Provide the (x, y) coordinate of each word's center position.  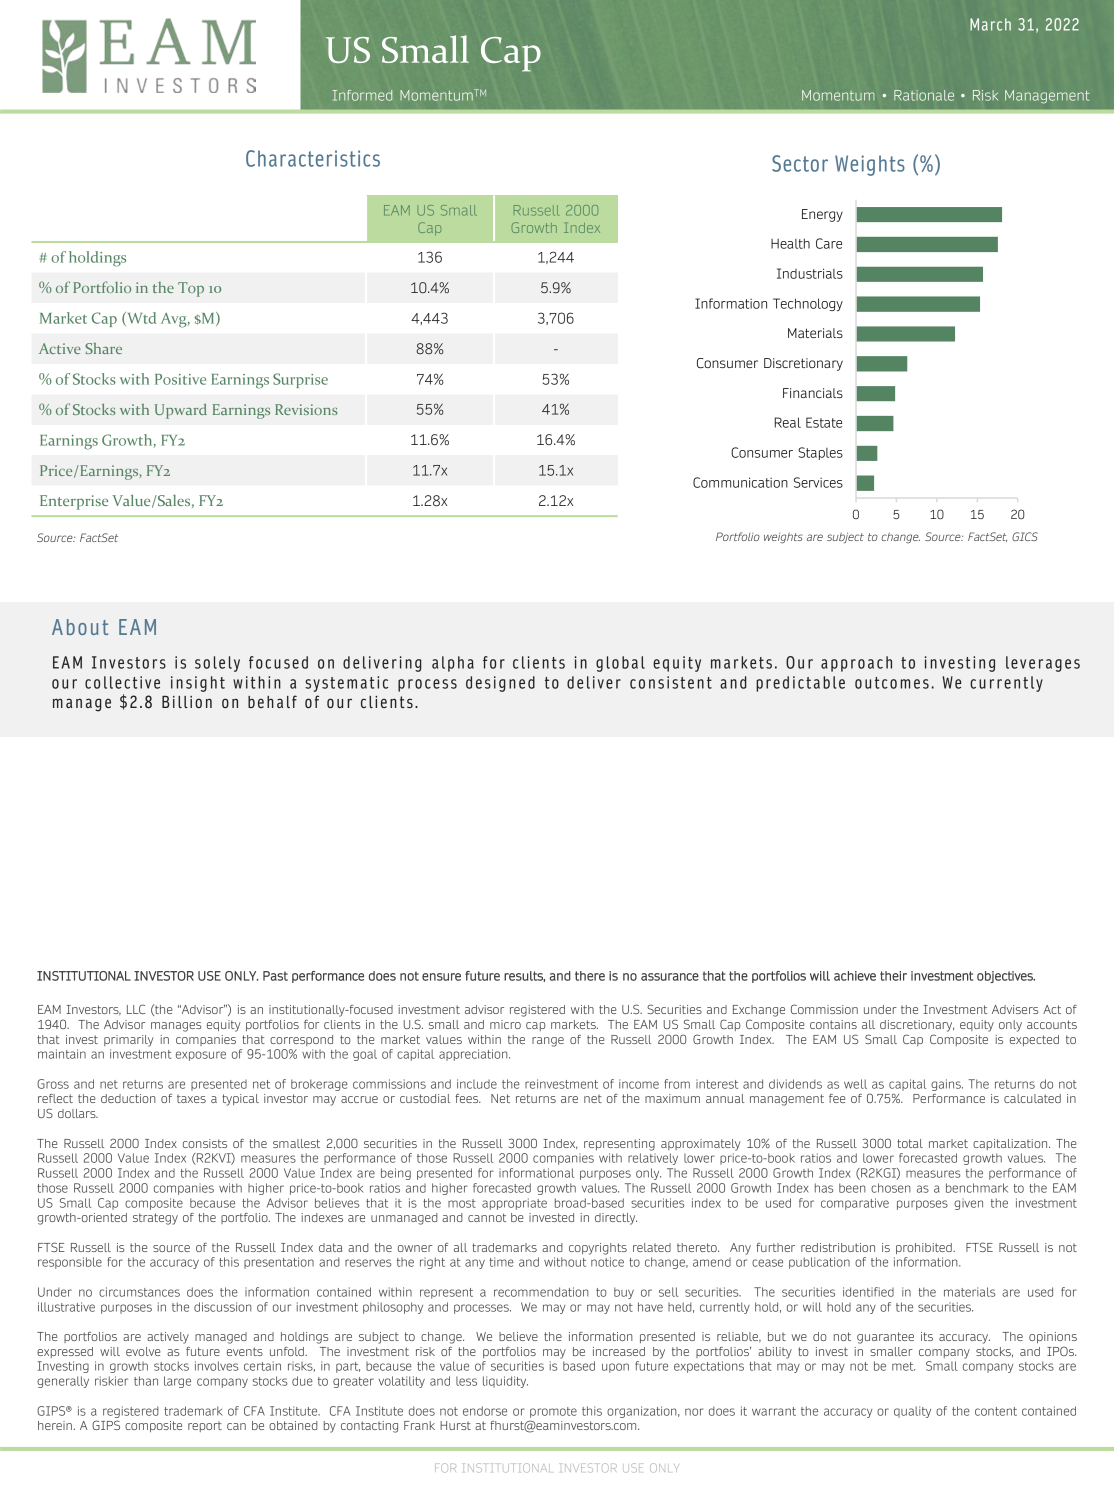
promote (553, 1412)
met (903, 1366)
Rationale (924, 95)
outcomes (892, 683)
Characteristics (313, 158)
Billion (187, 702)
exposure (201, 1056)
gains (947, 1085)
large (177, 1382)
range (548, 1042)
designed (500, 684)
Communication (740, 482)
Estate (824, 422)
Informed (362, 95)
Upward (181, 411)
